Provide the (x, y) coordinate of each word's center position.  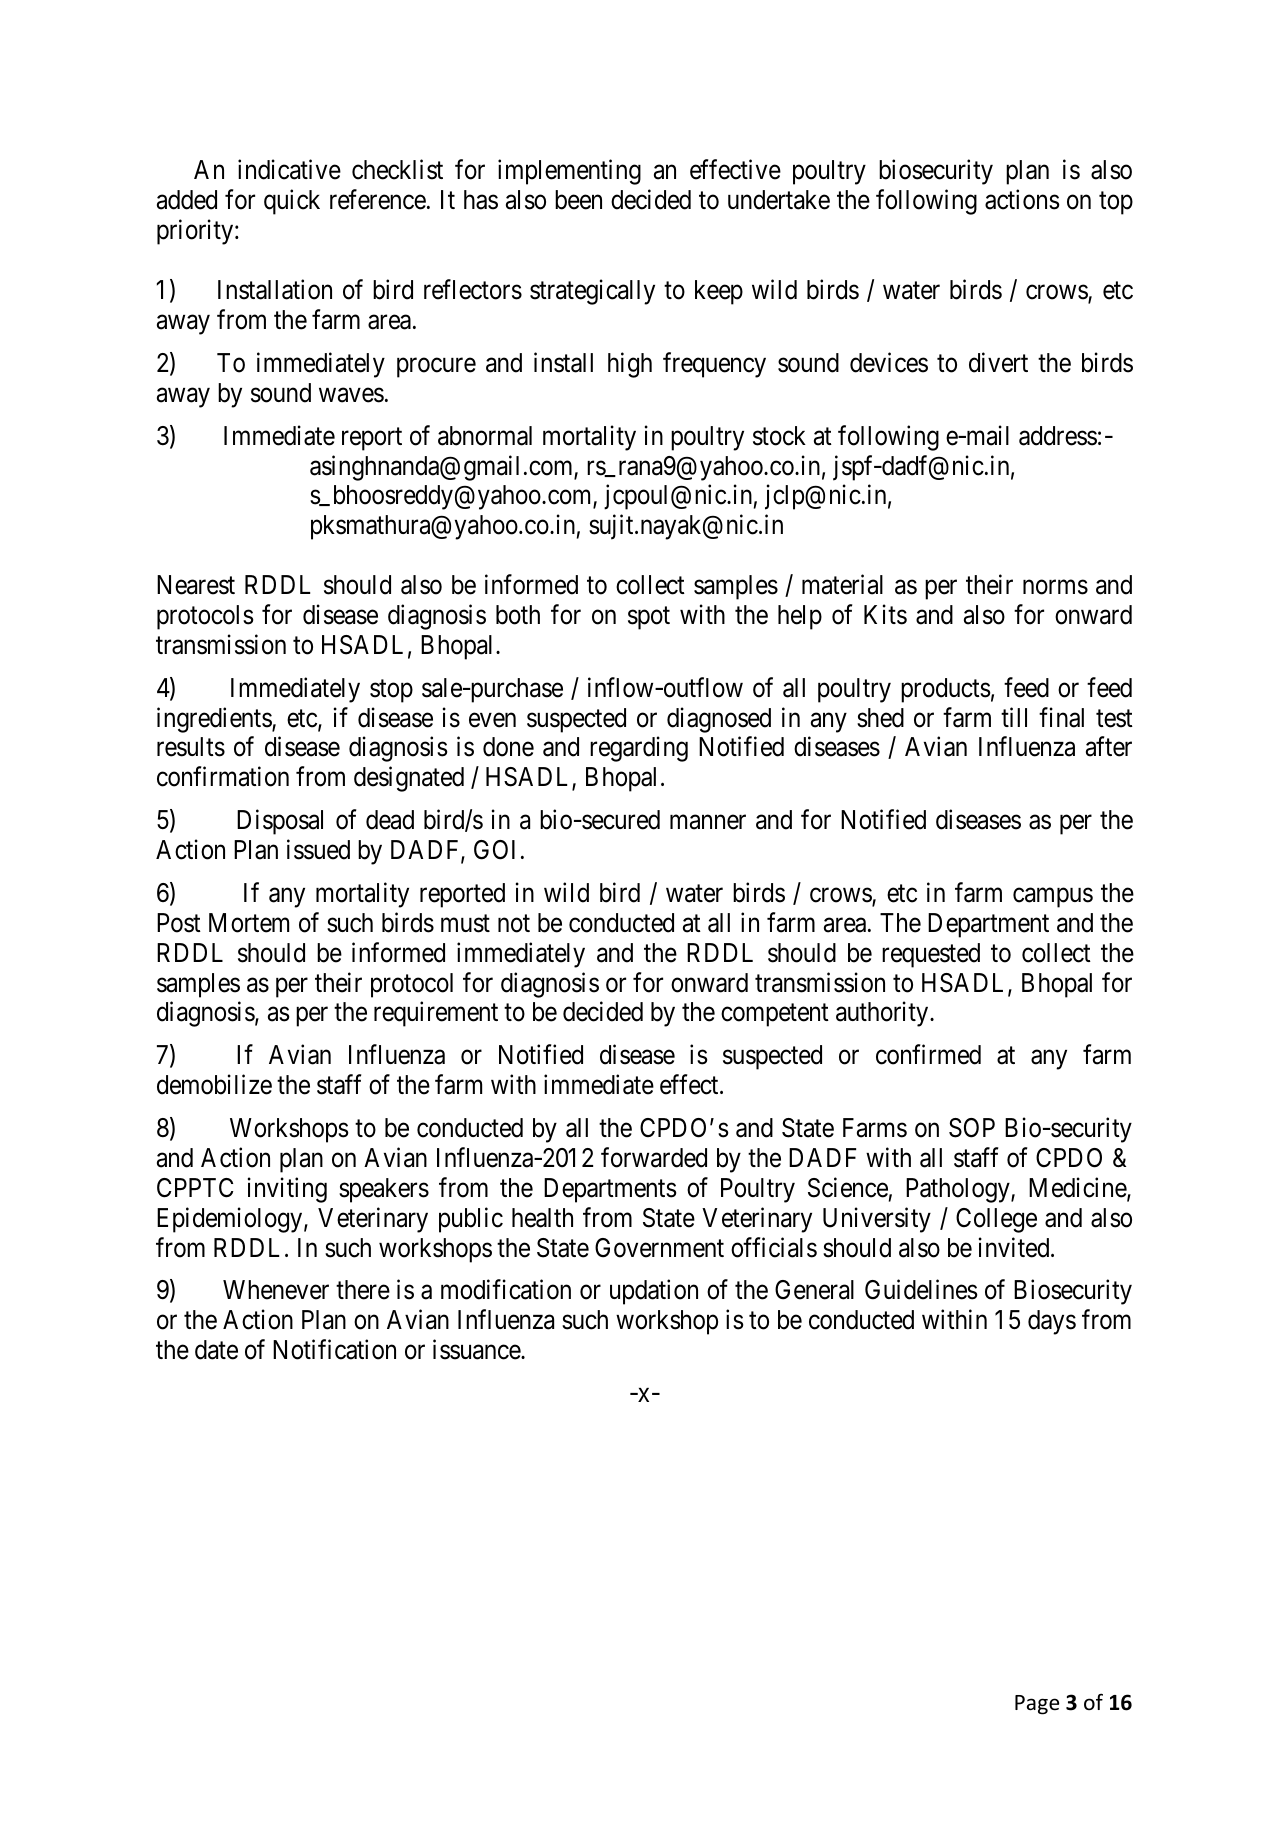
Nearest (196, 585)
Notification (334, 1350)
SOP (972, 1128)
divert (998, 362)
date (216, 1350)
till (1014, 717)
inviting (287, 1190)
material (842, 584)
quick (292, 202)
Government (659, 1248)
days (1052, 1322)
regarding (639, 749)
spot (649, 618)
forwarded (654, 1157)
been (578, 200)
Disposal (280, 822)
